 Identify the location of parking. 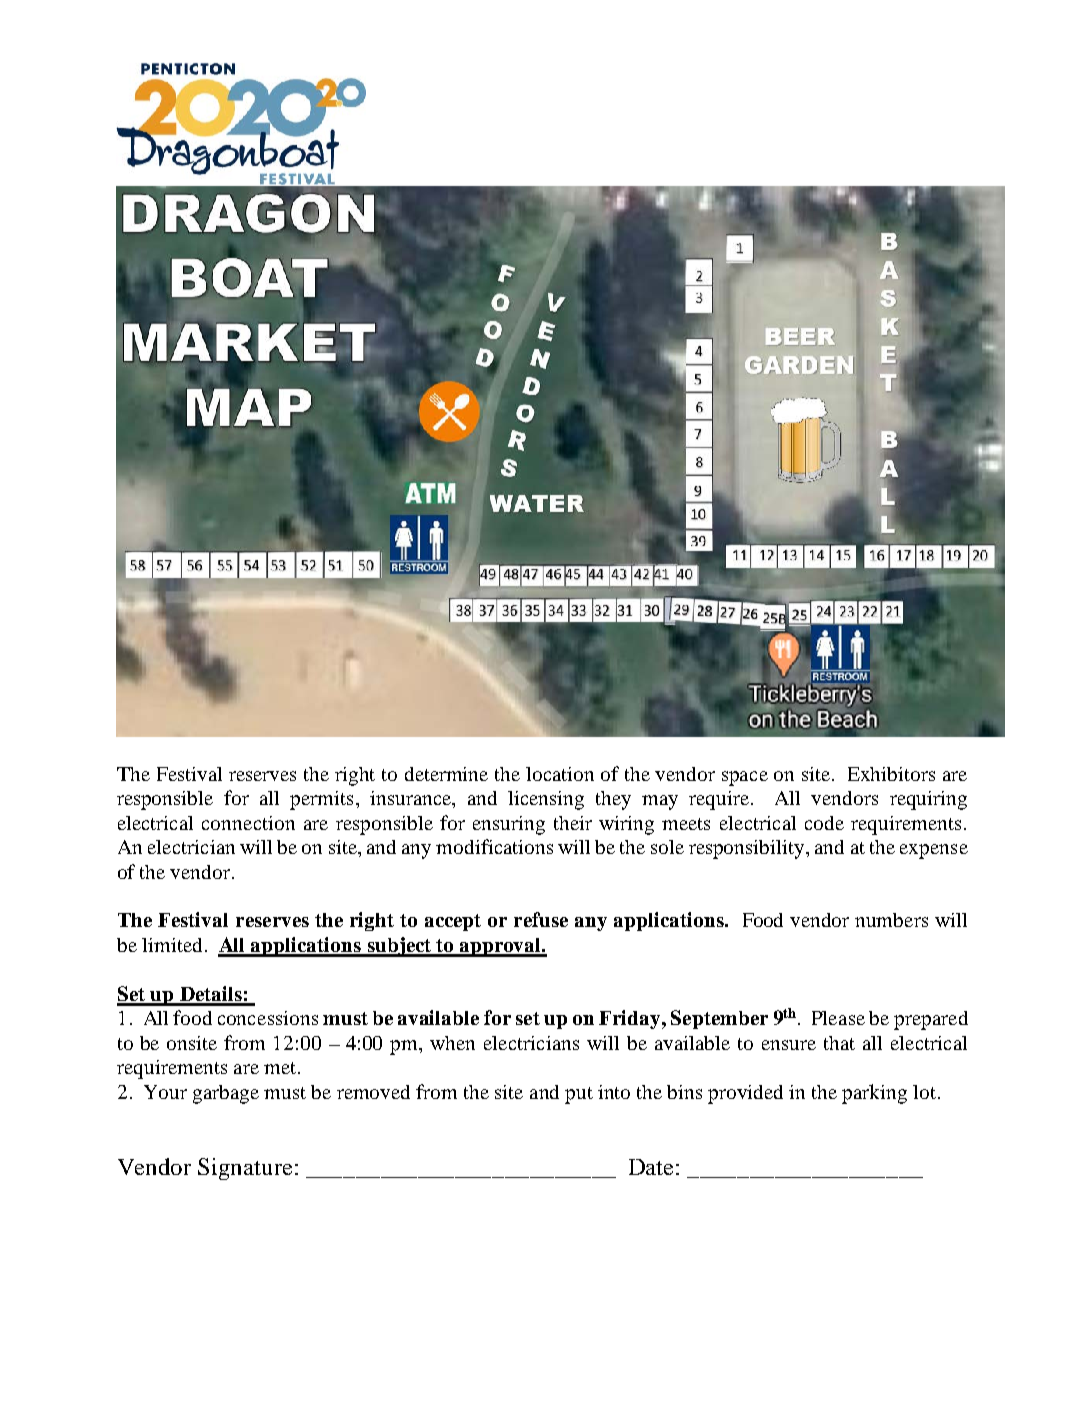
(874, 1094).
